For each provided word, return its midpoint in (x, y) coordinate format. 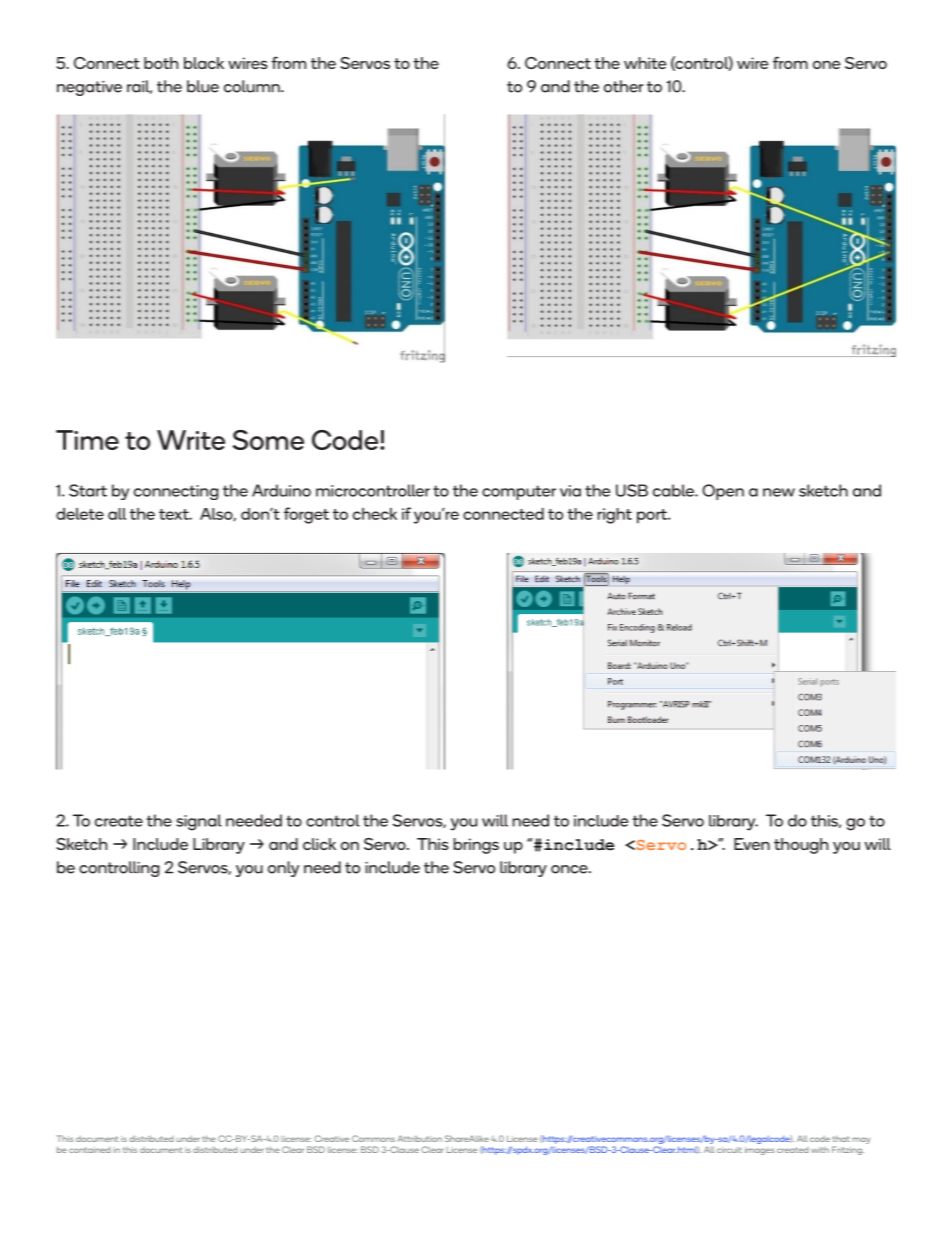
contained (90, 1150)
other (623, 86)
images (760, 1151)
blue (203, 86)
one (827, 64)
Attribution (419, 1138)
